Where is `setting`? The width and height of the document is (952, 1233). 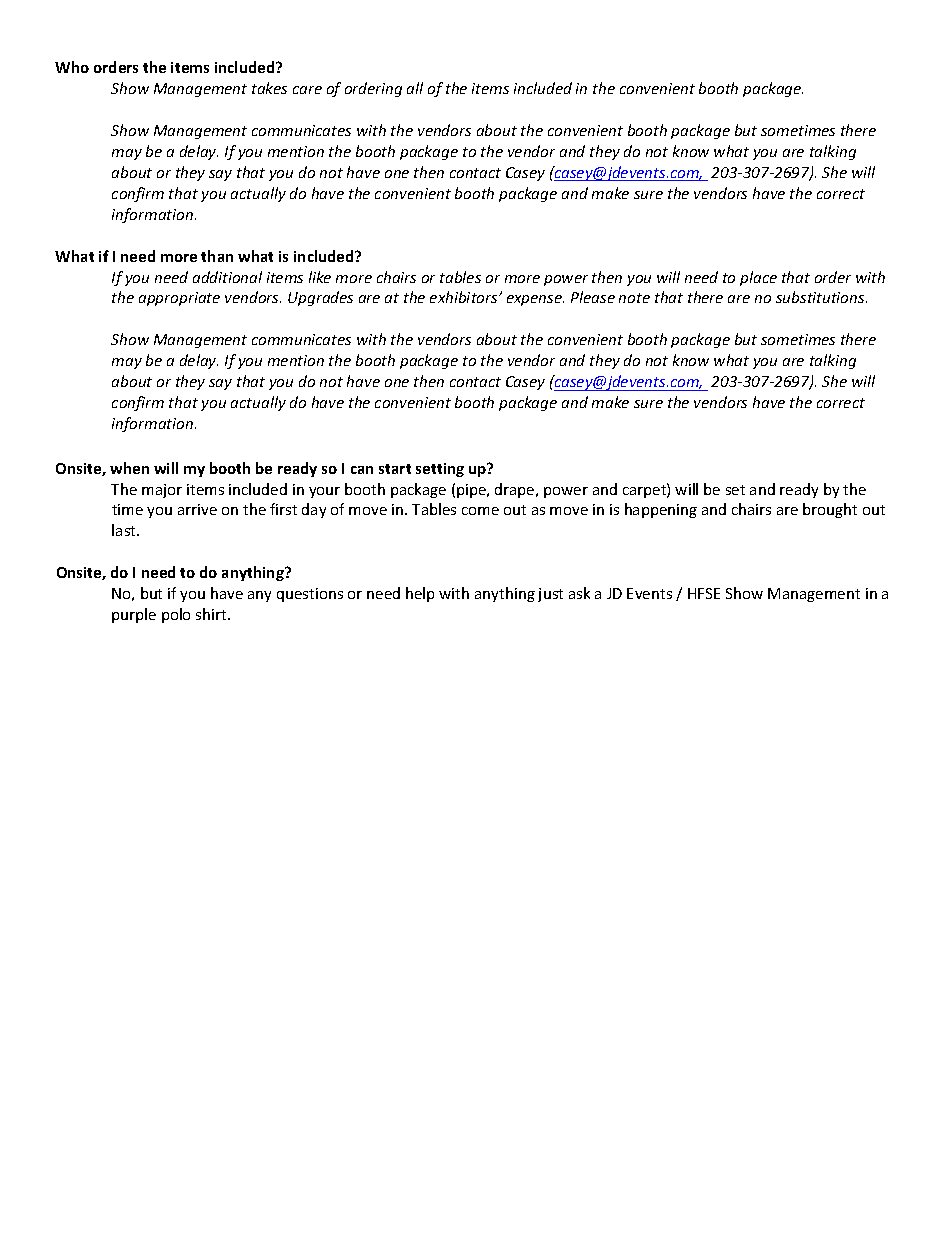 setting is located at coordinates (440, 470).
